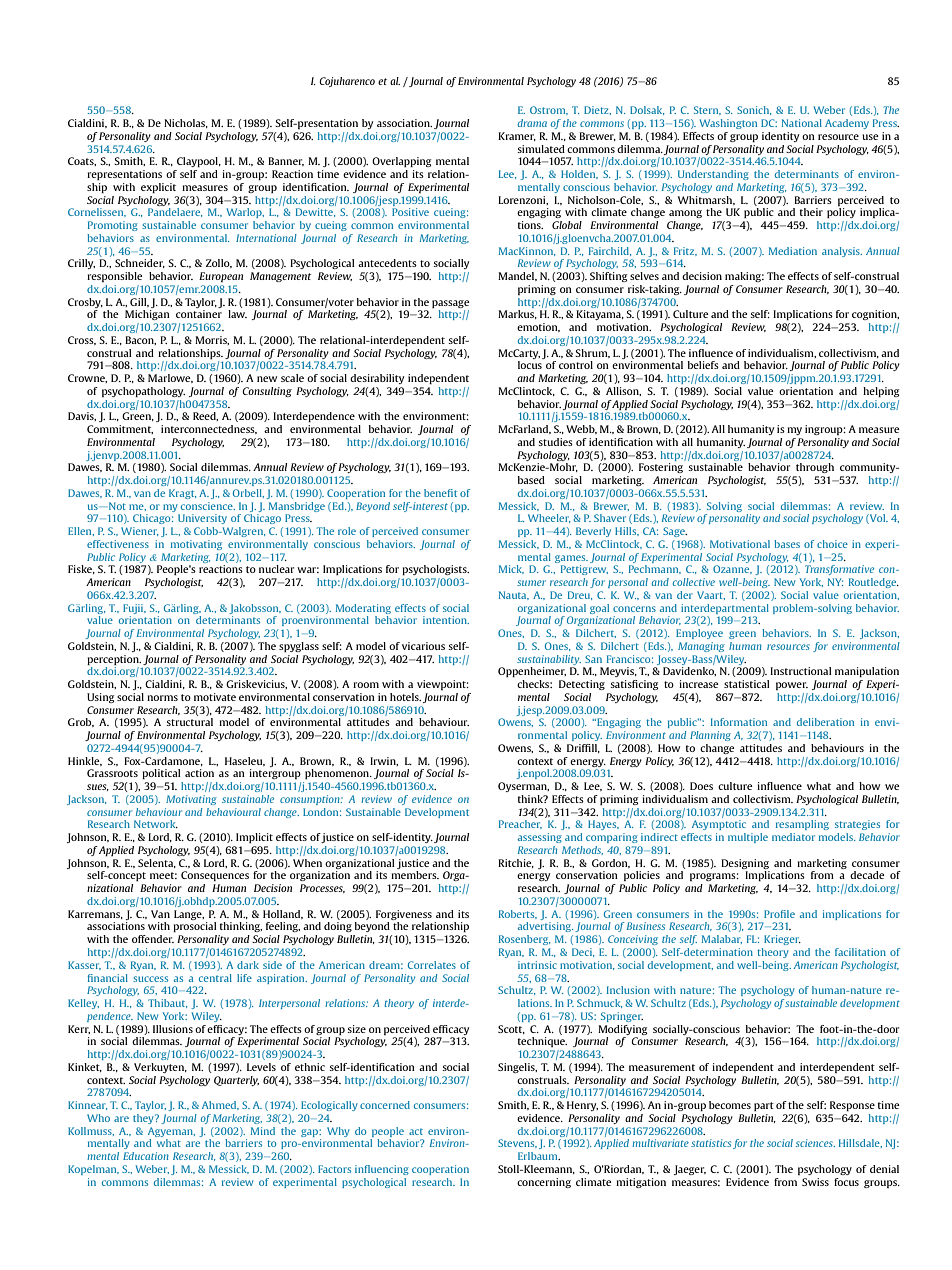 This screenshot has width=952, height=1270. I want to click on sciences, so click(815, 1143).
